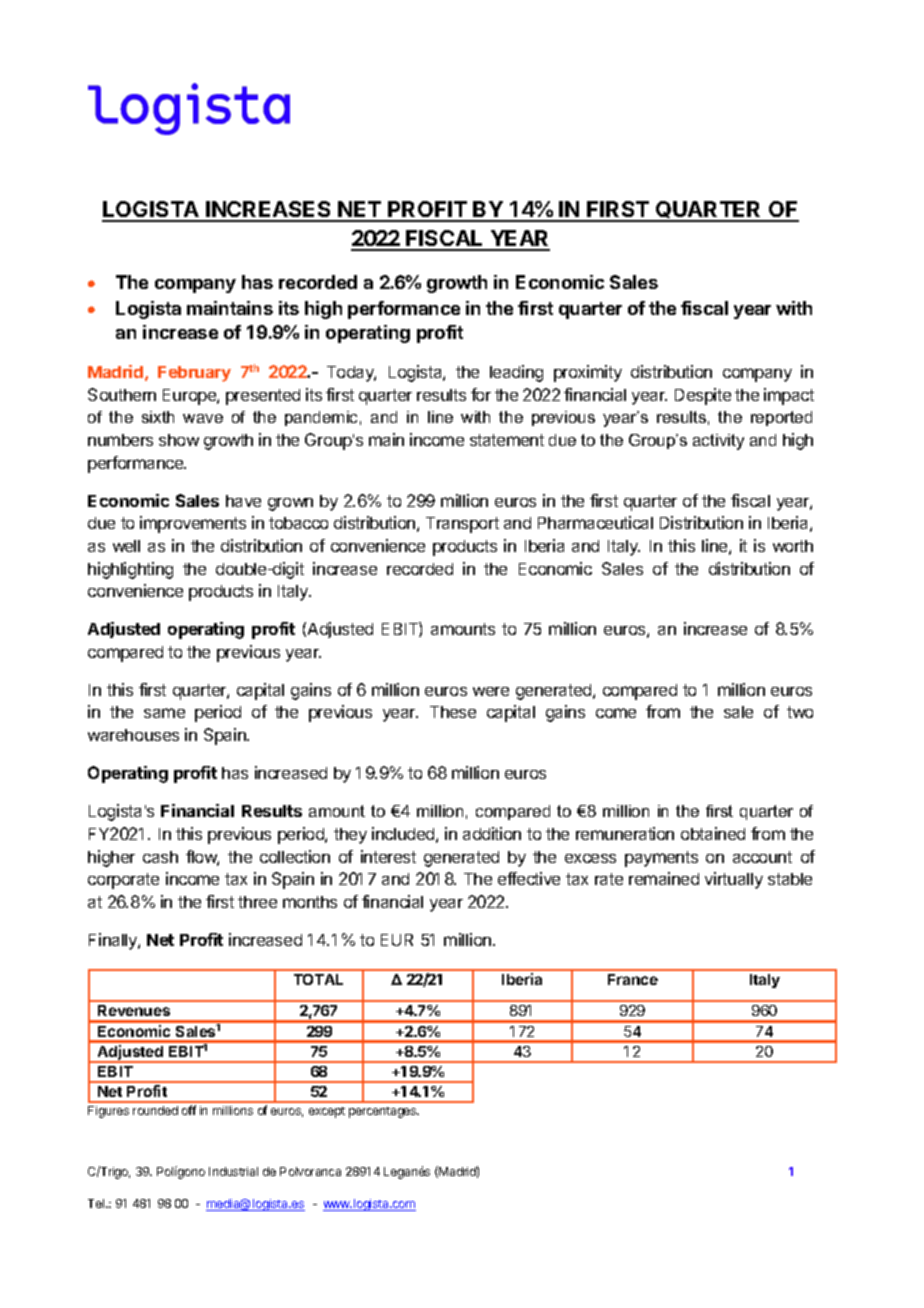 The width and height of the document is (924, 1308). I want to click on leading, so click(516, 373).
